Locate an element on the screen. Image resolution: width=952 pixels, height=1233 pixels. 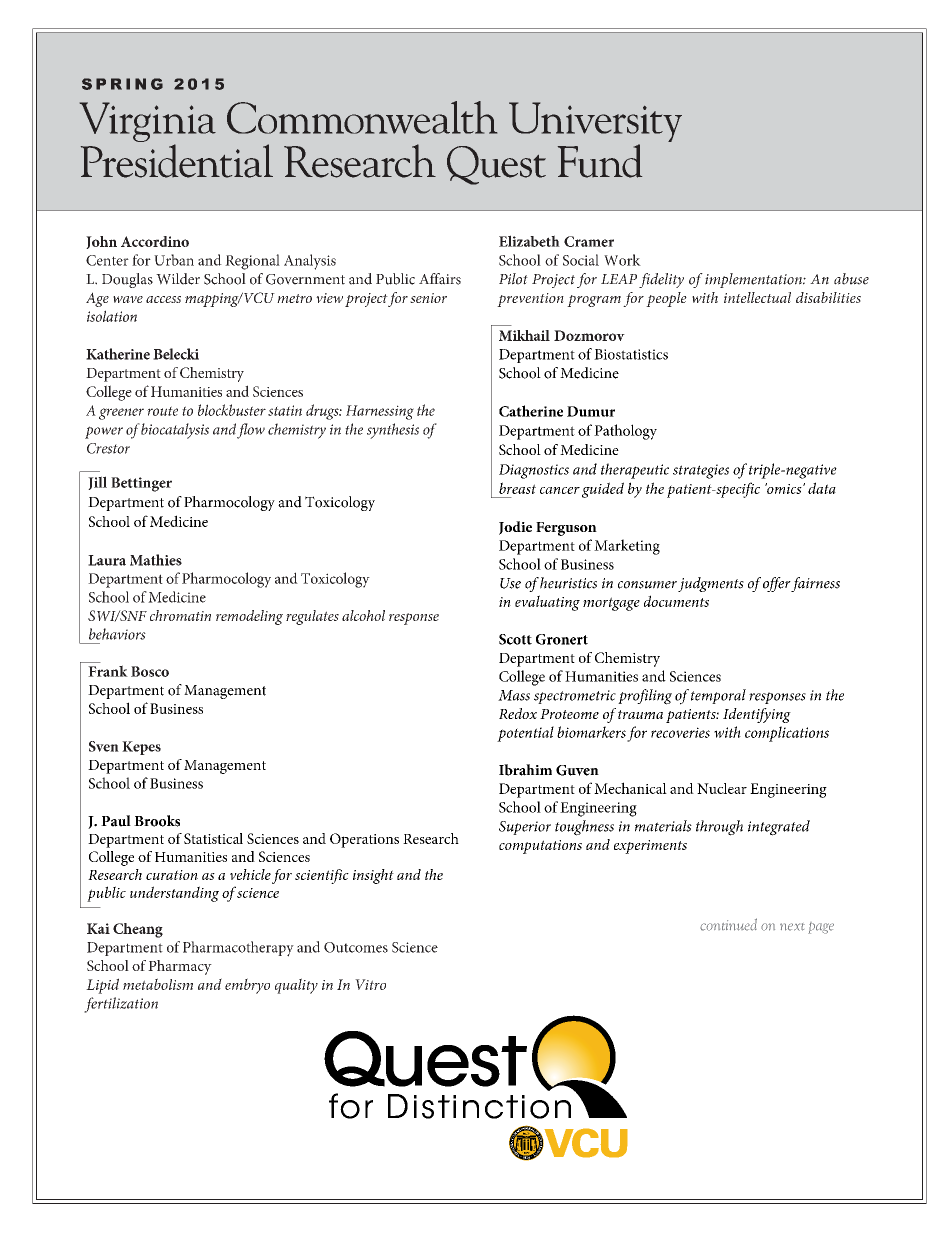
Virginia is located at coordinates (148, 123).
